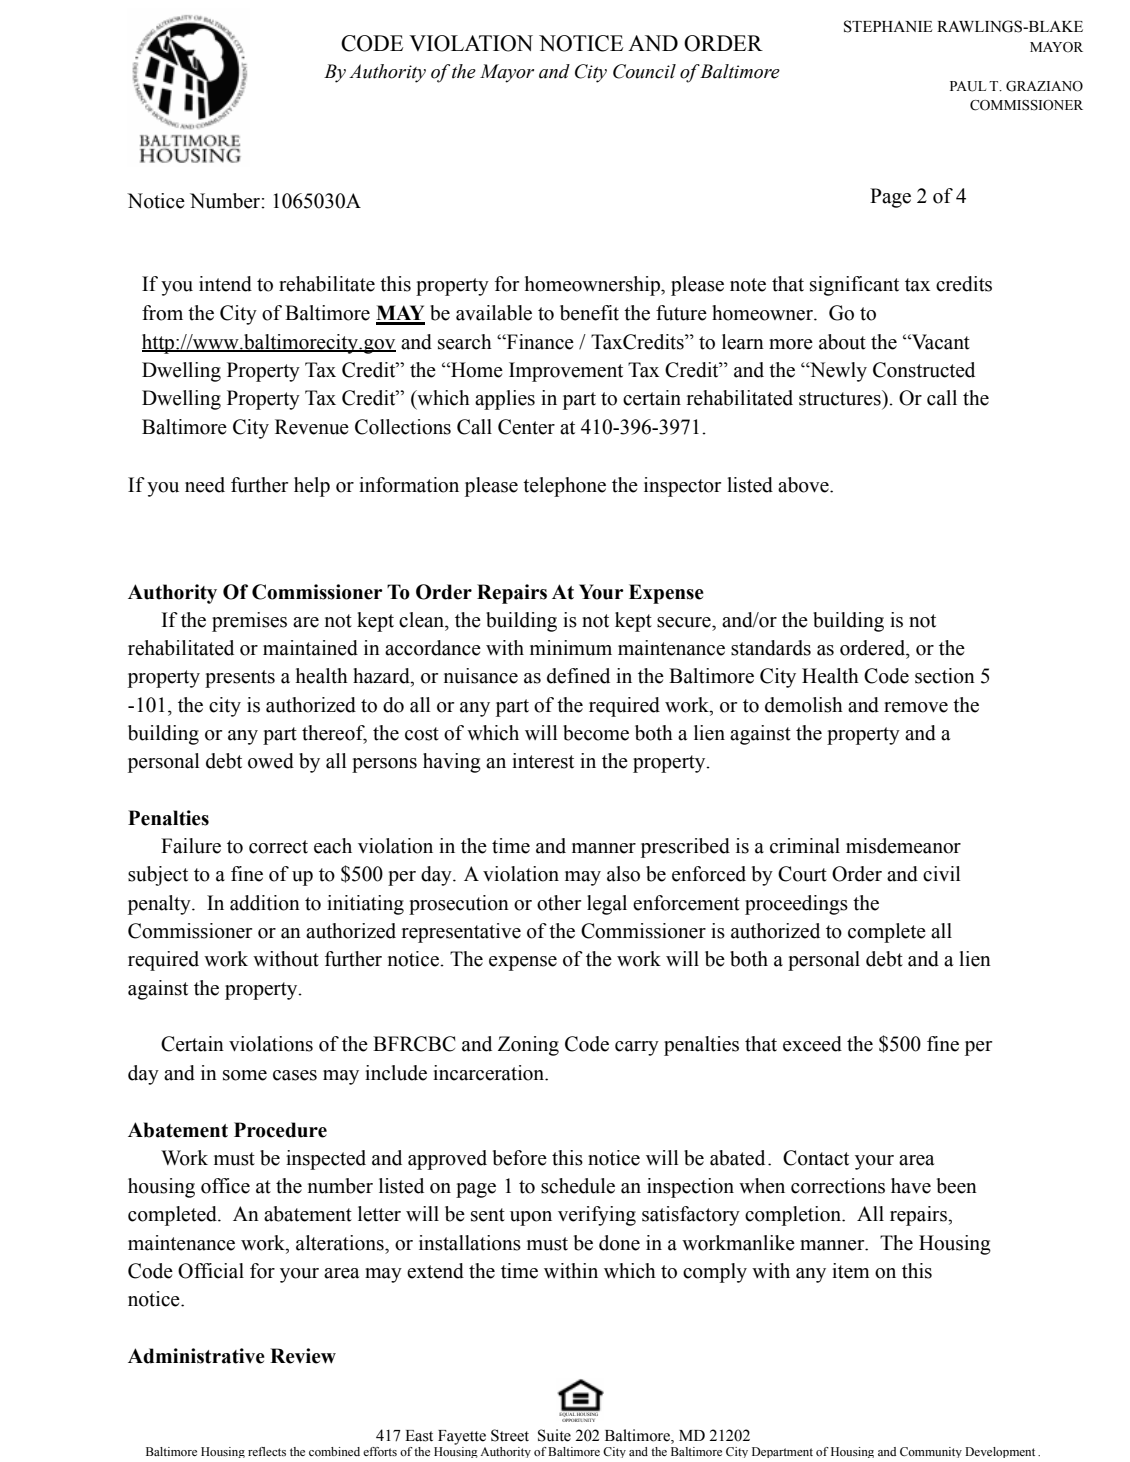  I want to click on telephone, so click(564, 487).
